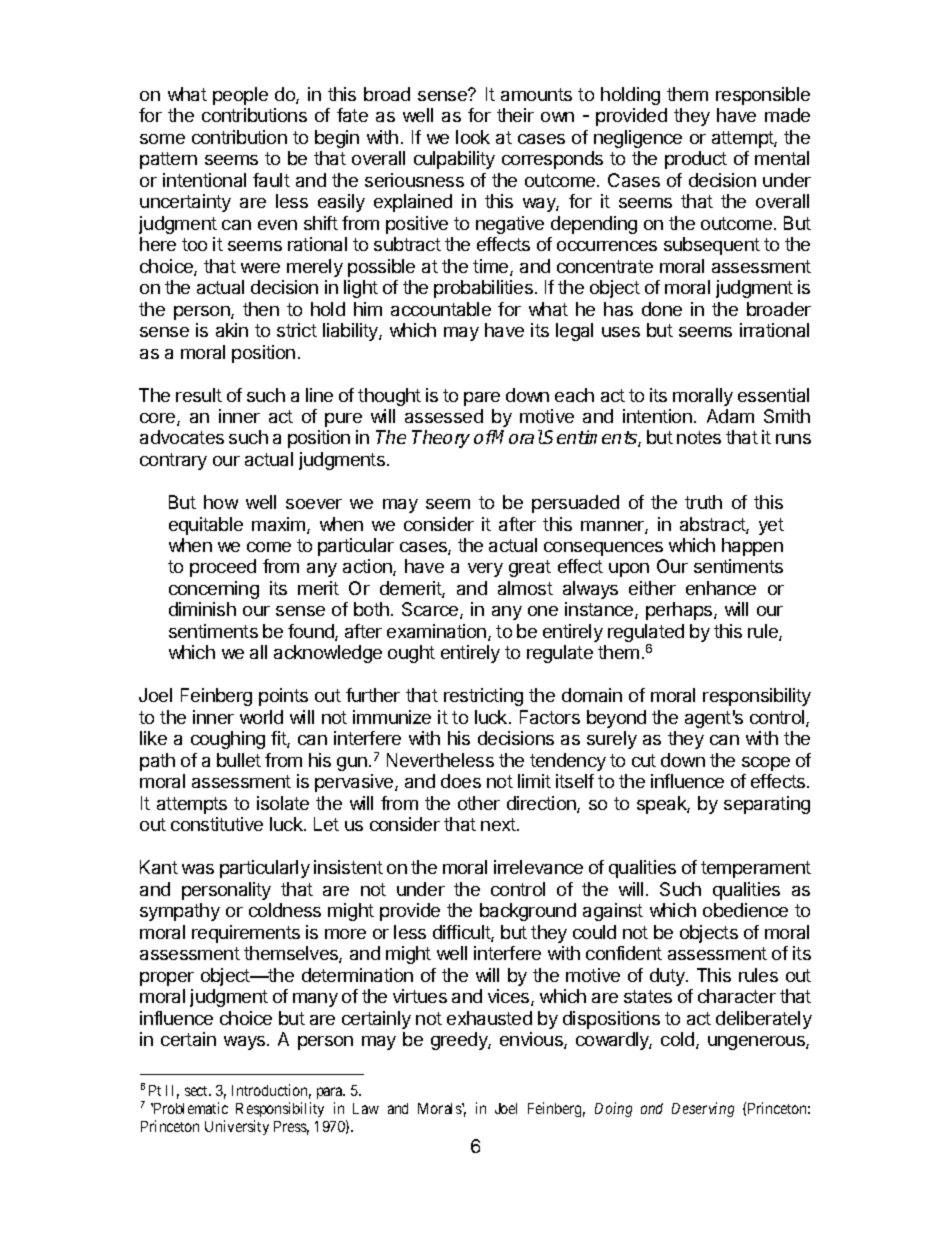  I want to click on next, so click(499, 824).
